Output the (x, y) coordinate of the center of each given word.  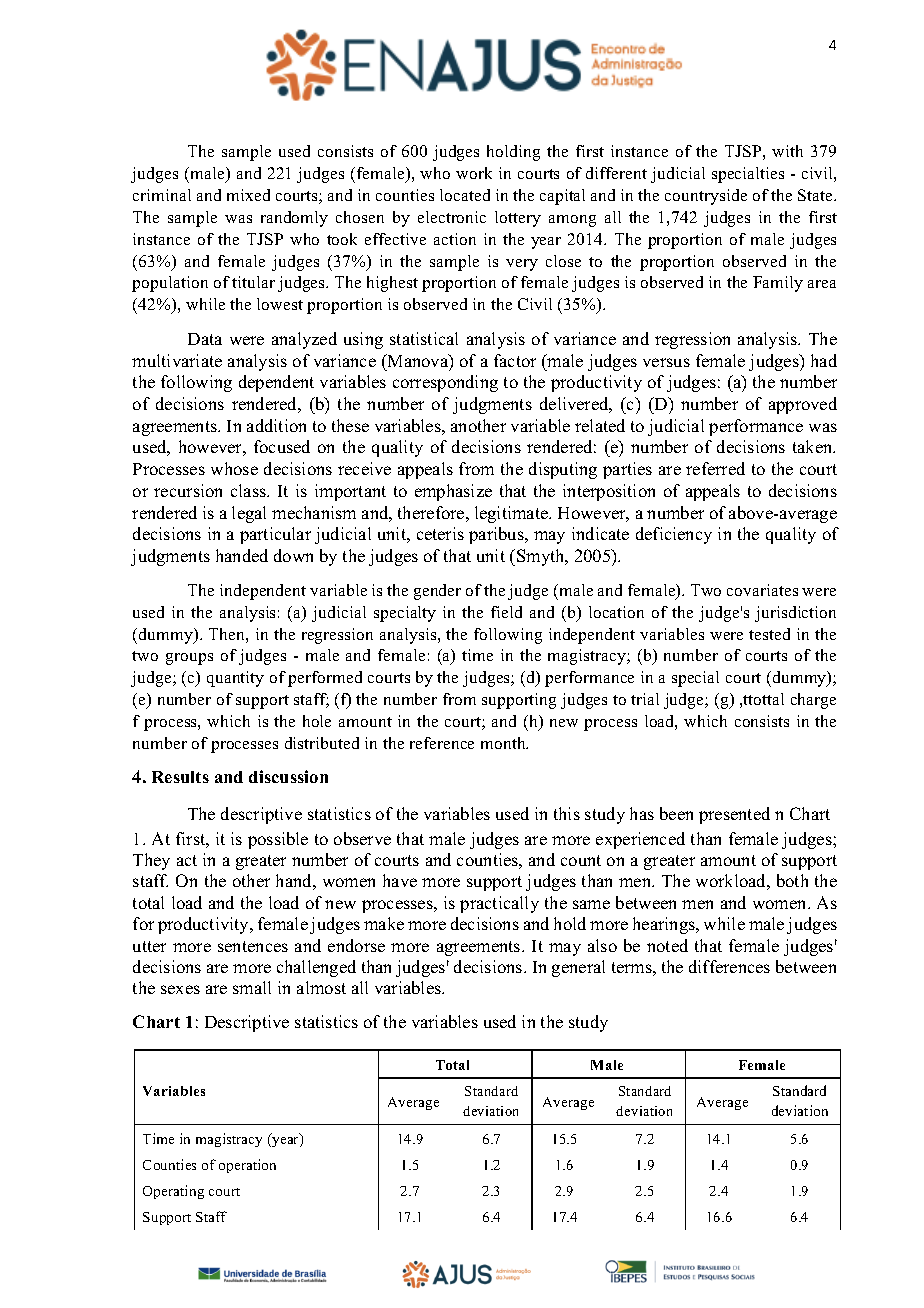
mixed (248, 195)
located (465, 195)
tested (769, 634)
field (506, 612)
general (578, 968)
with (787, 151)
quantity (235, 679)
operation (247, 1166)
